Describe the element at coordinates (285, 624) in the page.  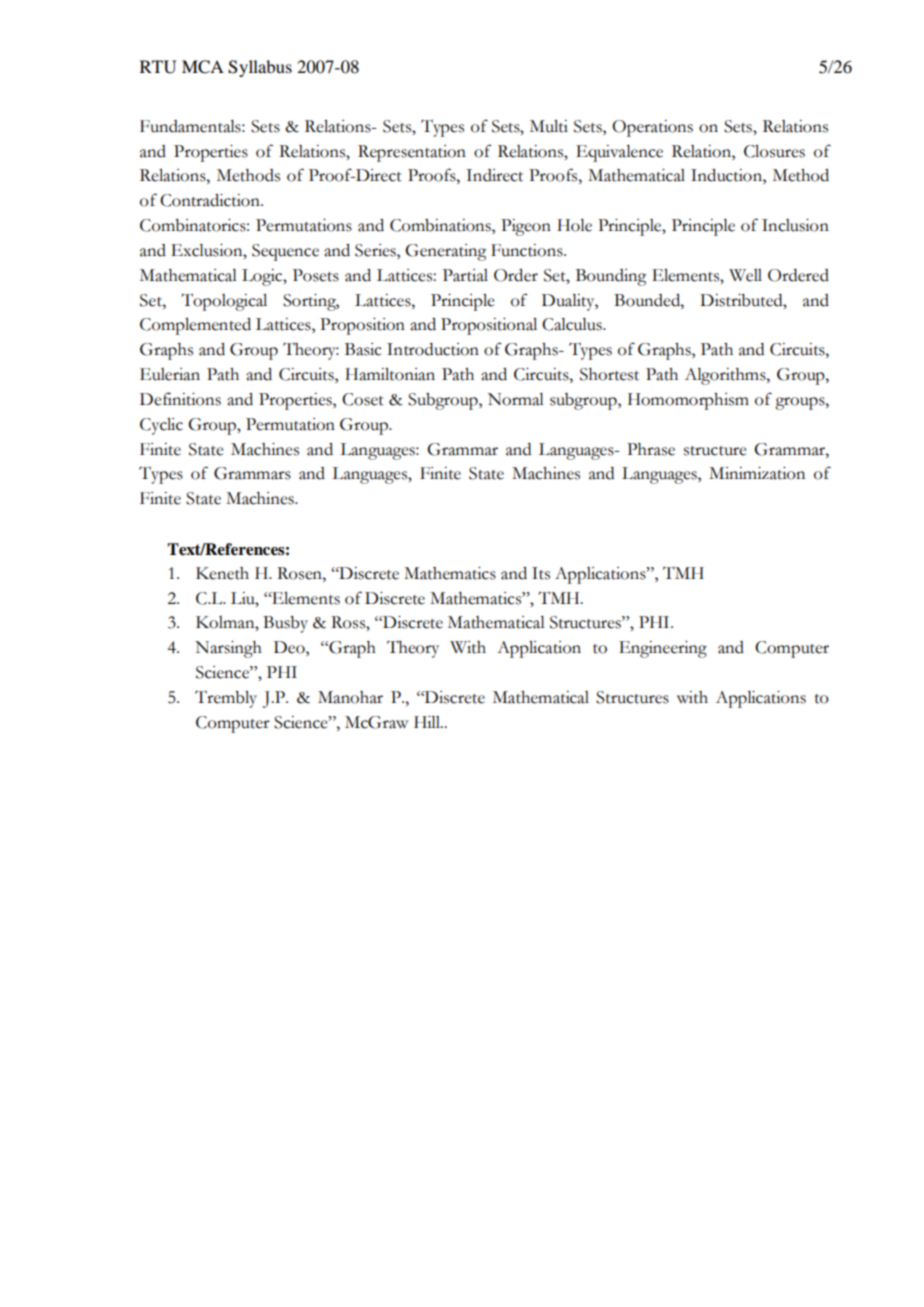
I see `Busby` at that location.
